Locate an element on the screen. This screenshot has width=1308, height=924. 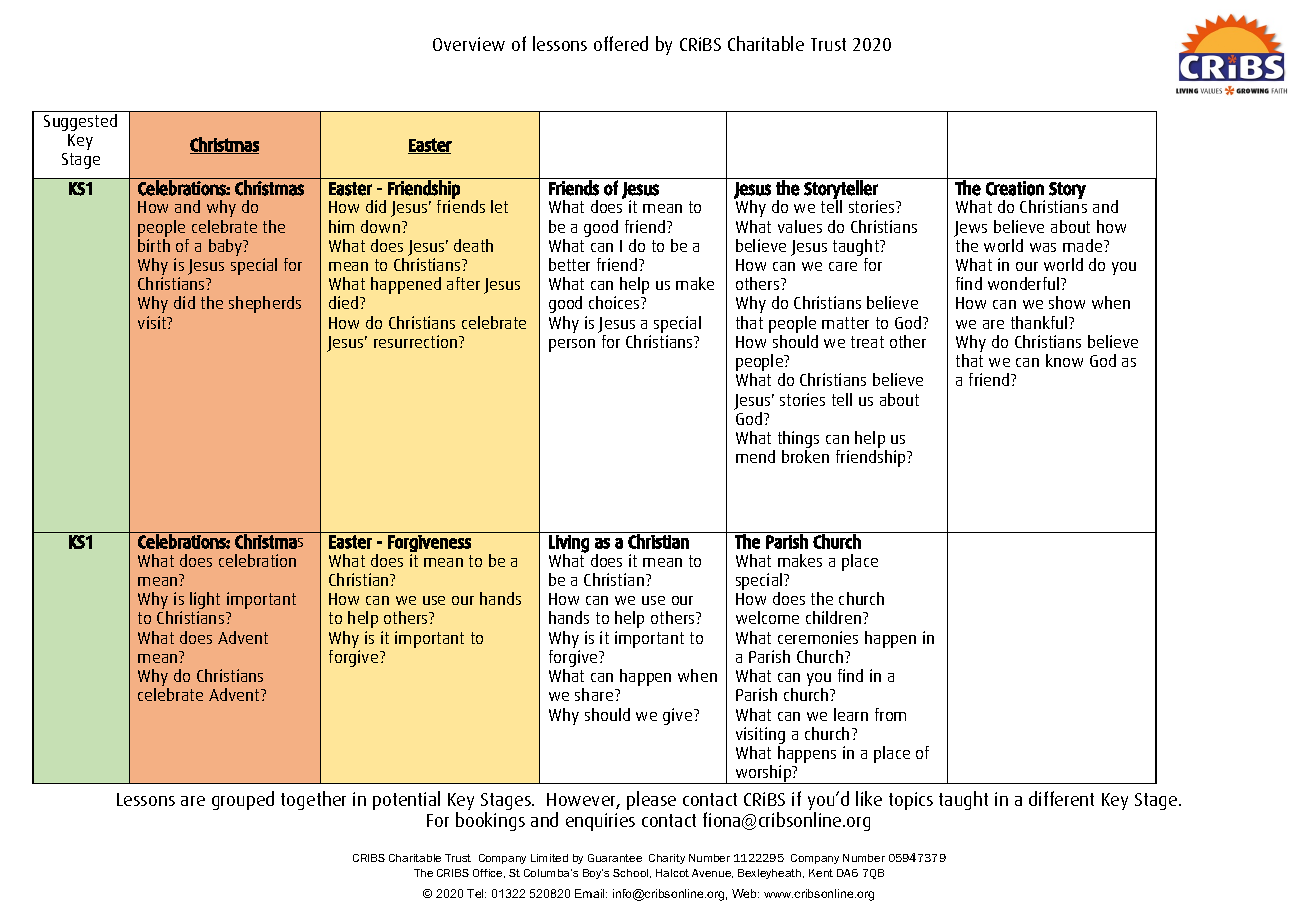
Guarantee is located at coordinates (615, 858).
